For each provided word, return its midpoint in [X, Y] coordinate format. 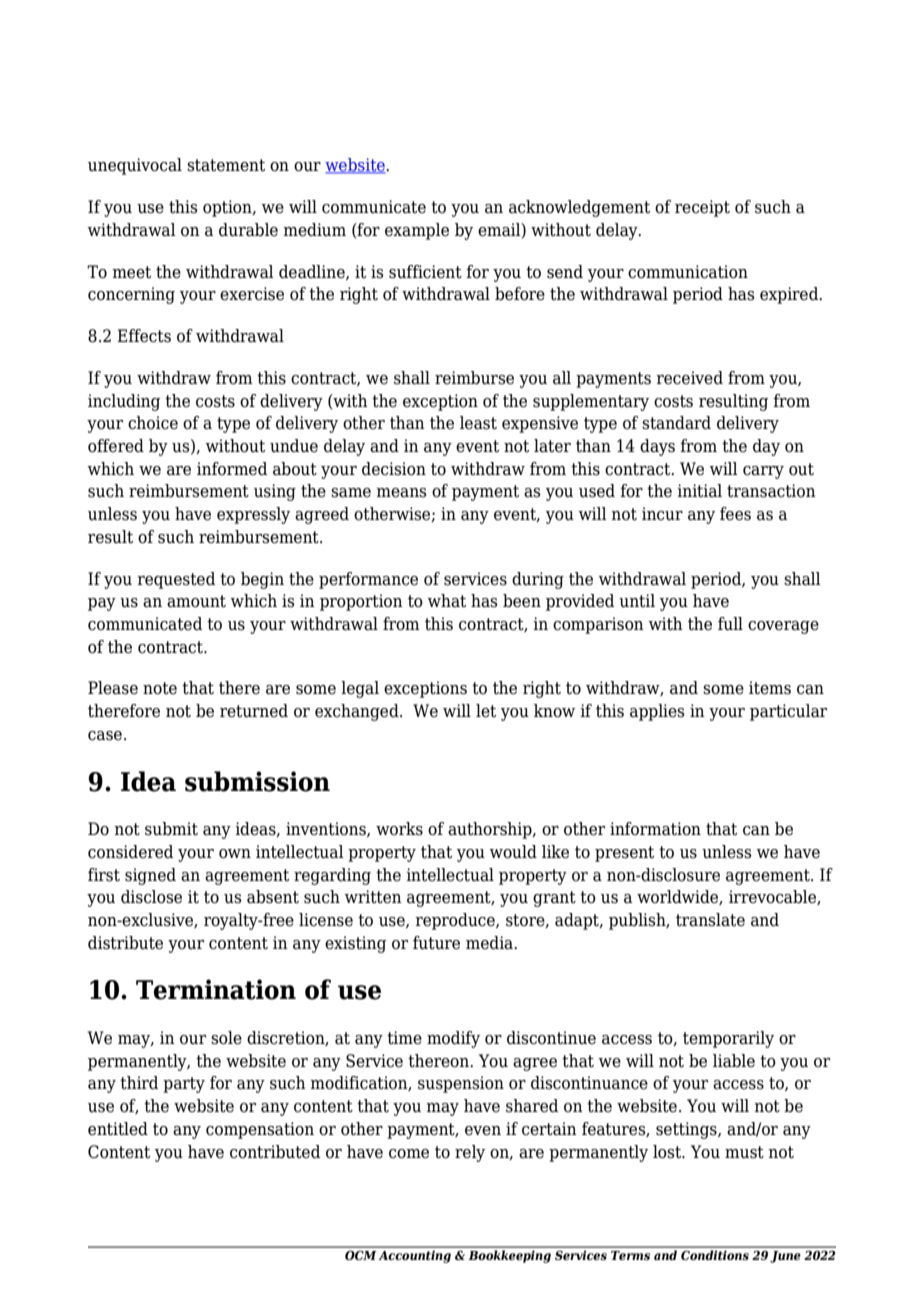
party [184, 1085]
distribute [125, 943]
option [228, 208]
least [478, 423]
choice [153, 423]
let [486, 711]
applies [657, 712]
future [436, 943]
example [417, 231]
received [689, 378]
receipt [702, 208]
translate [710, 920]
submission [257, 781]
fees [735, 514]
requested [176, 580]
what [447, 601]
